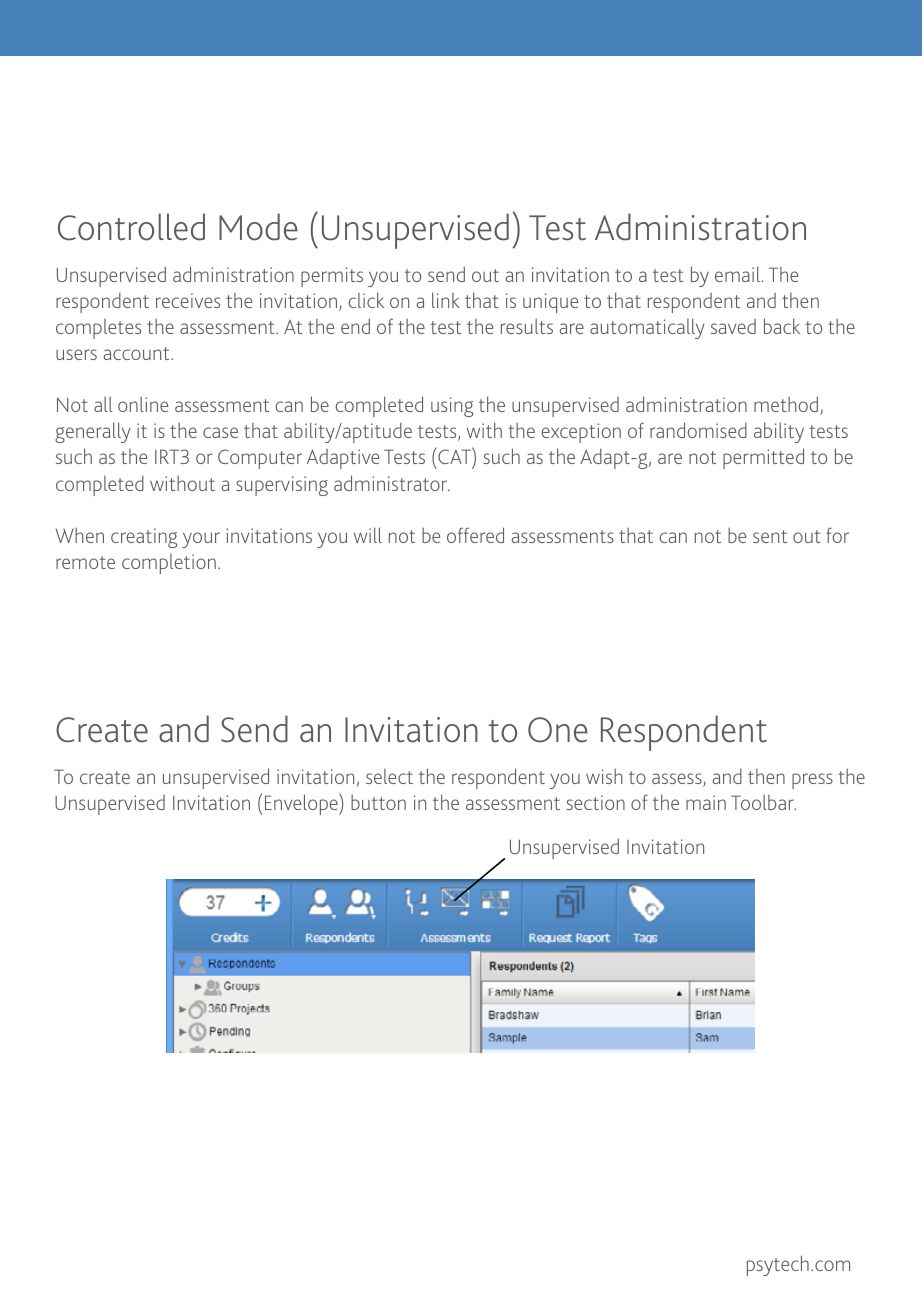  What do you see at coordinates (169, 564) in the screenshot?
I see `completion` at bounding box center [169, 564].
